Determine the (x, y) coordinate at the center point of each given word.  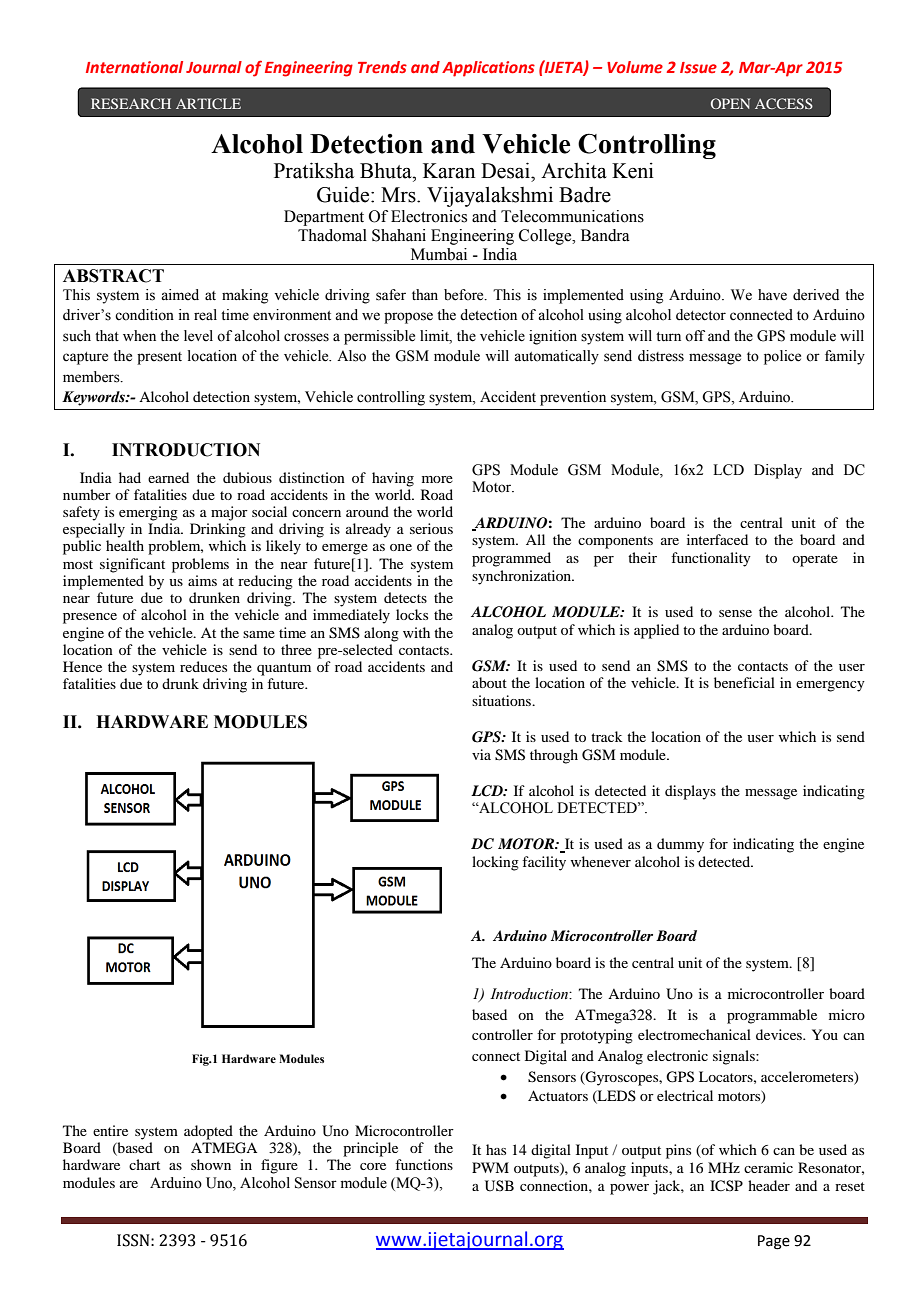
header (769, 1185)
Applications (488, 69)
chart (144, 1164)
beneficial (744, 682)
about (489, 682)
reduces (203, 666)
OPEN (730, 103)
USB (499, 1186)
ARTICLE (208, 103)
